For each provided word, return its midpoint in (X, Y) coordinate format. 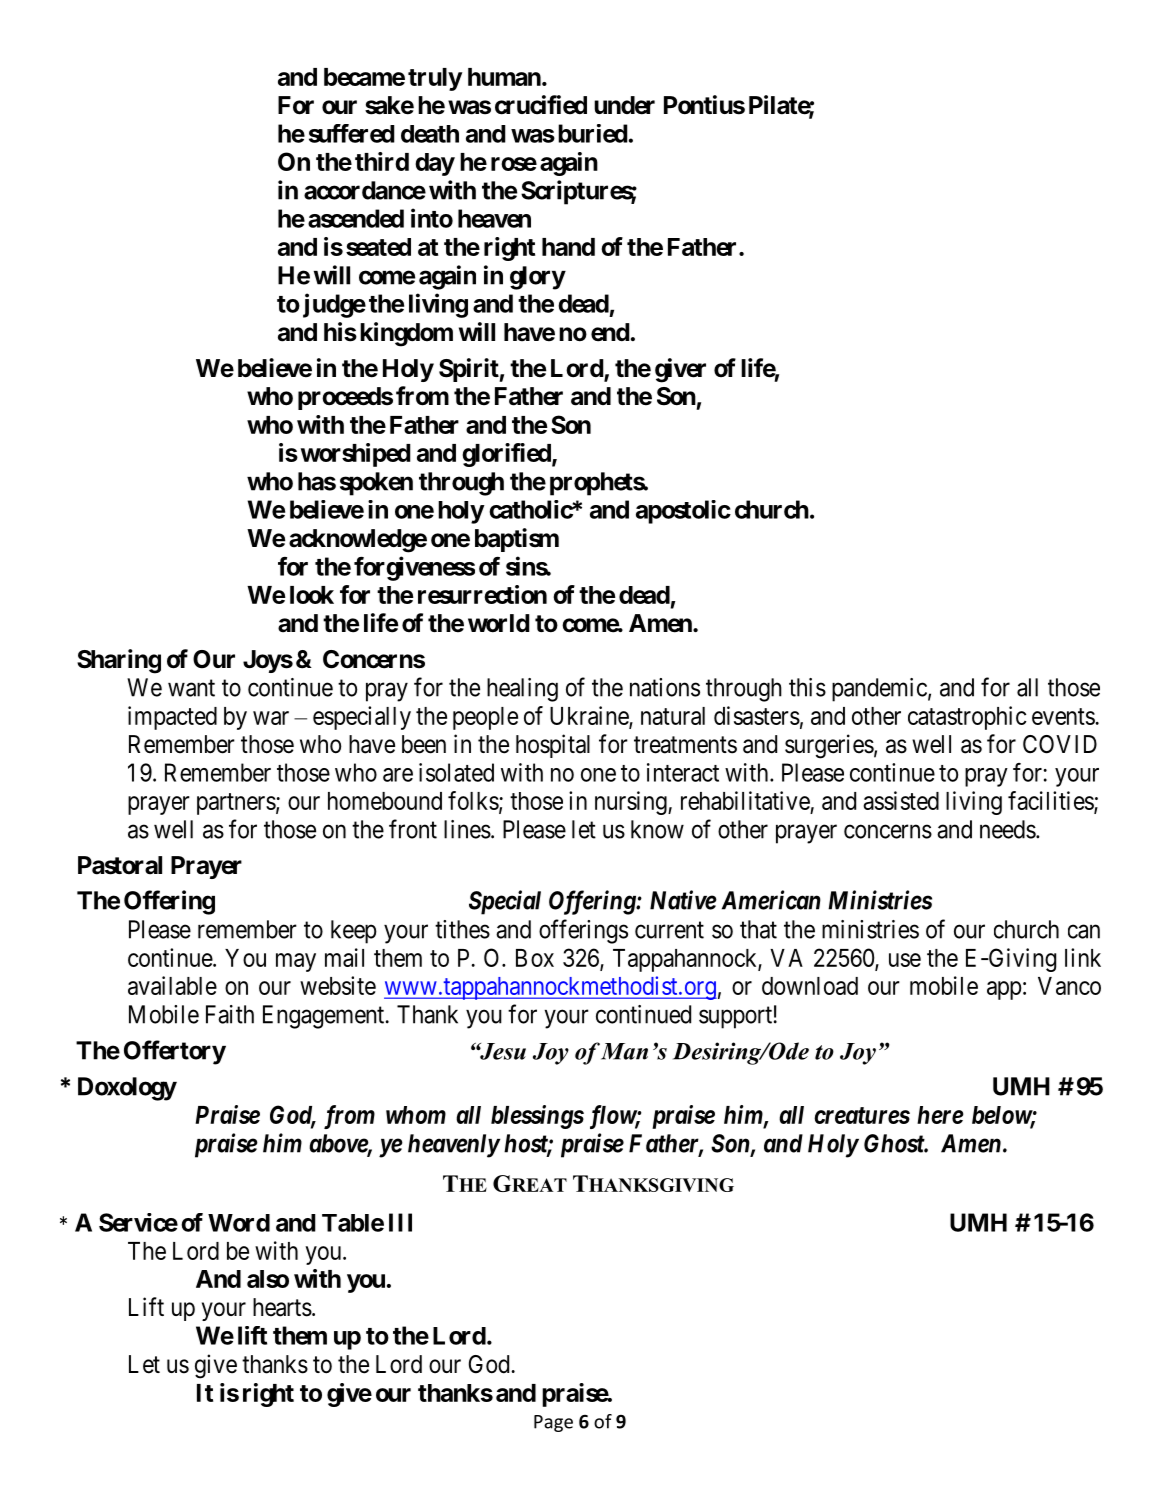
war (271, 718)
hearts (282, 1307)
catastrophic (967, 718)
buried (593, 133)
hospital (553, 746)
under (624, 105)
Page (553, 1423)
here (940, 1115)
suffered (352, 133)
